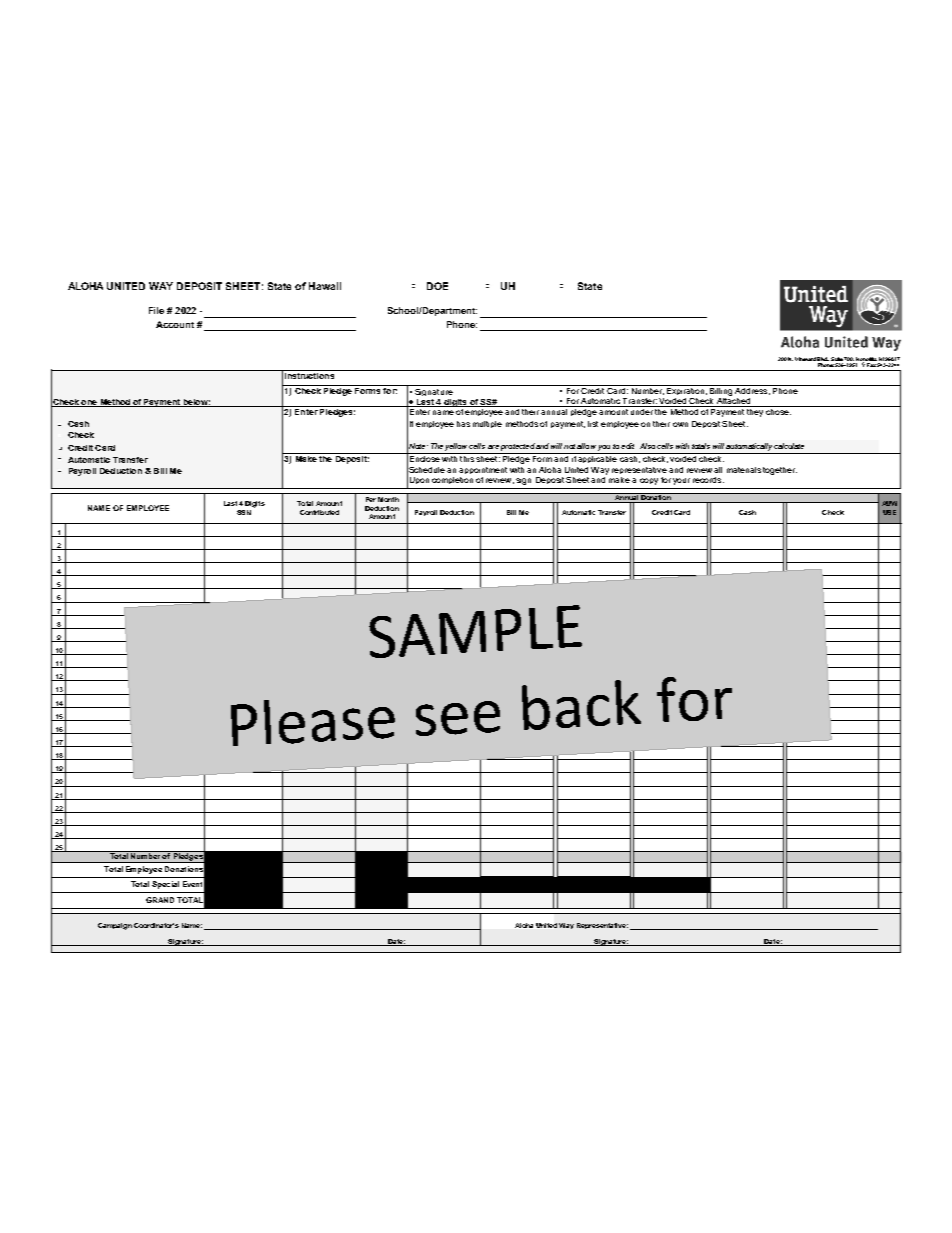 Image resolution: width=952 pixels, height=1233 pixels. I want to click on Campaign, so click(115, 926).
